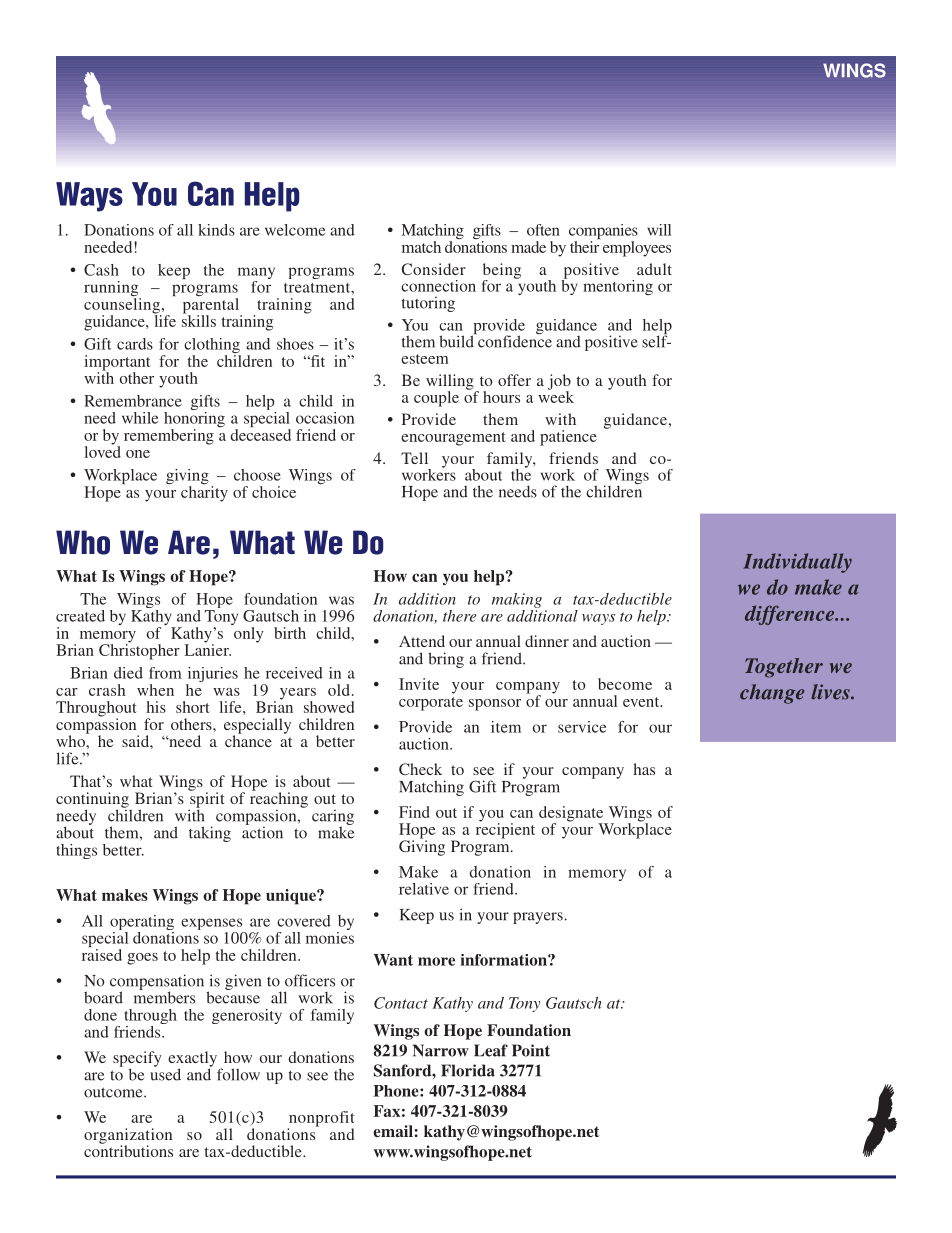  What do you see at coordinates (772, 694) in the screenshot?
I see `change` at bounding box center [772, 694].
